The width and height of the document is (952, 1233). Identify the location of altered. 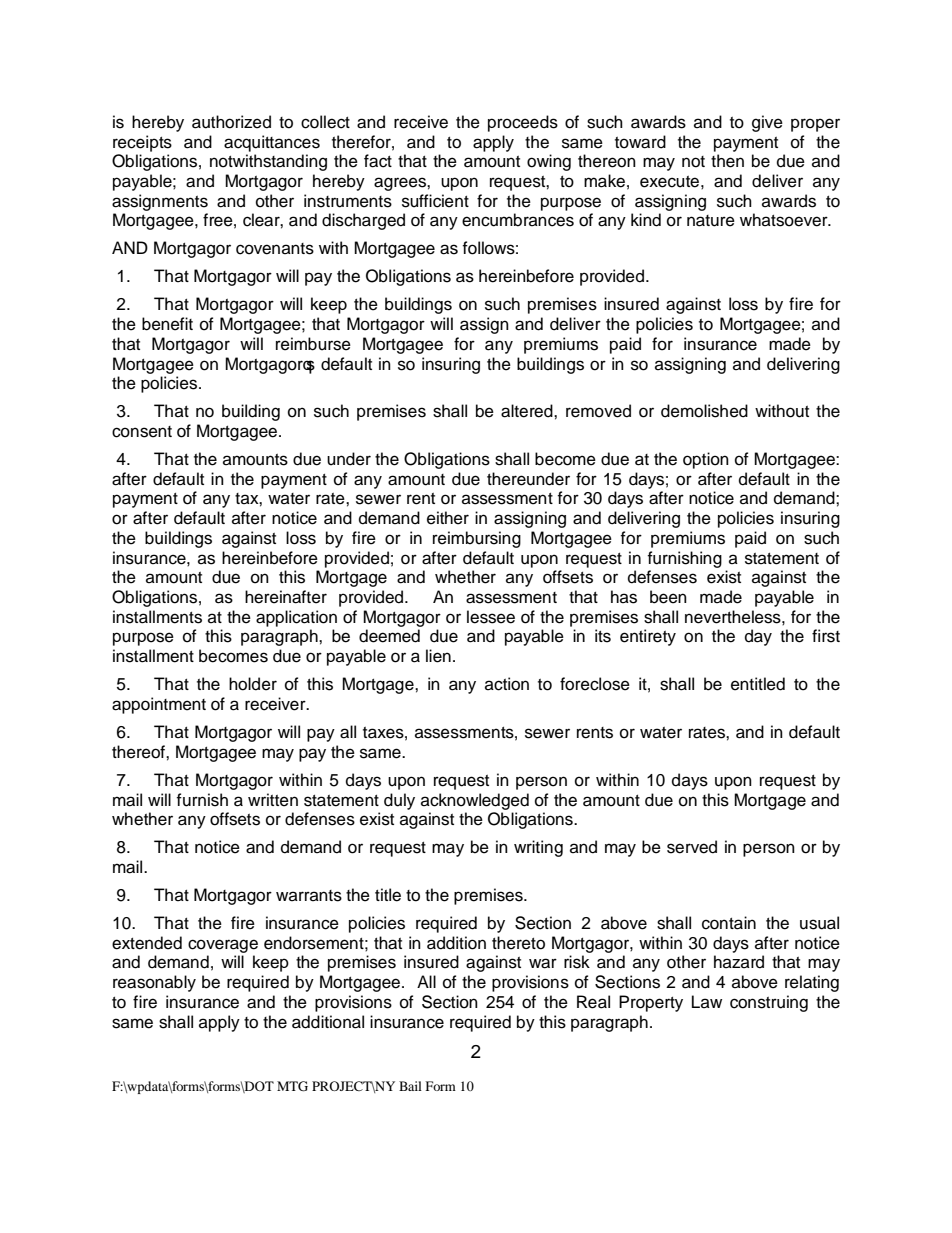
(528, 411).
